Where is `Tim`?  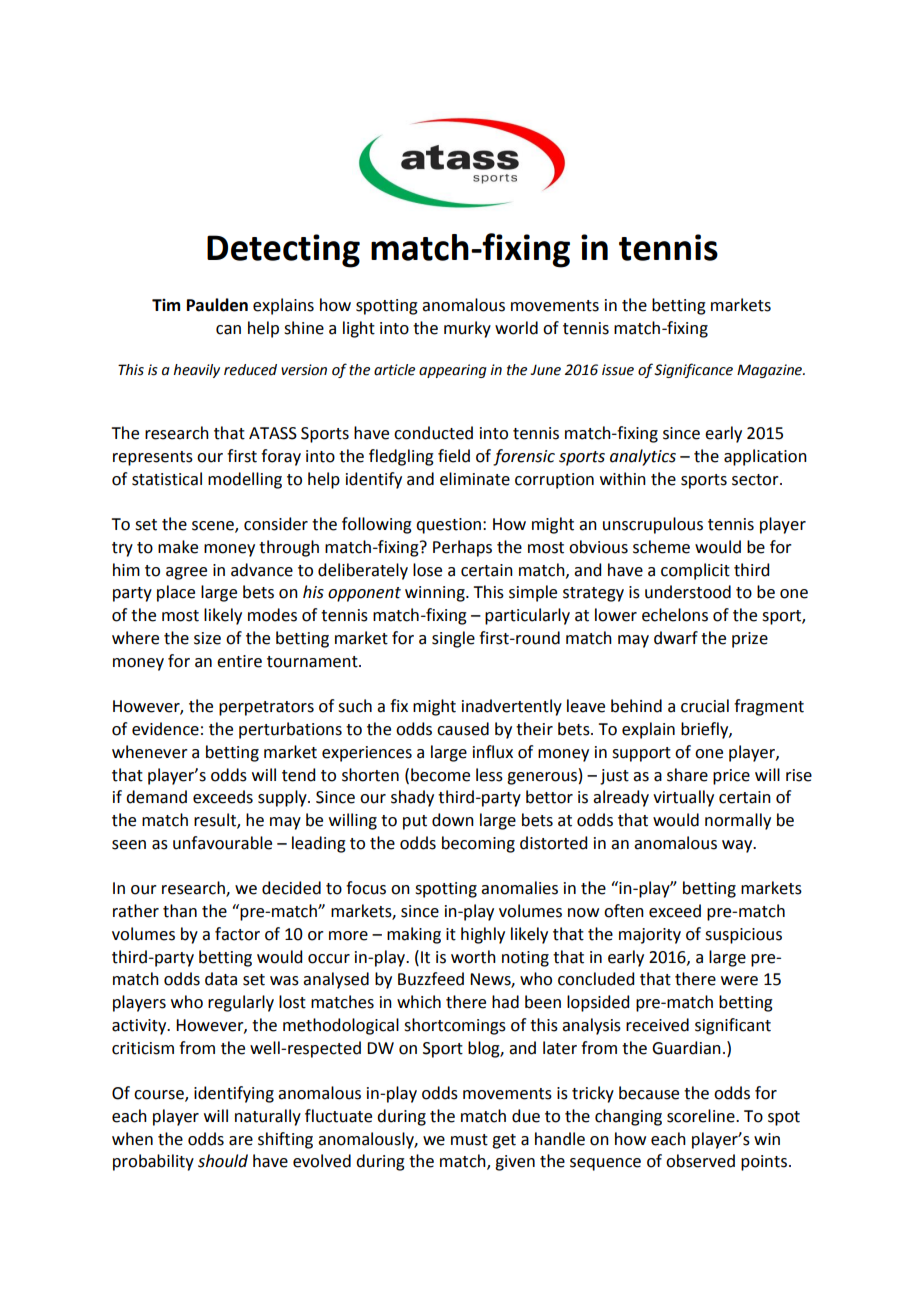 Tim is located at coordinates (166, 305).
